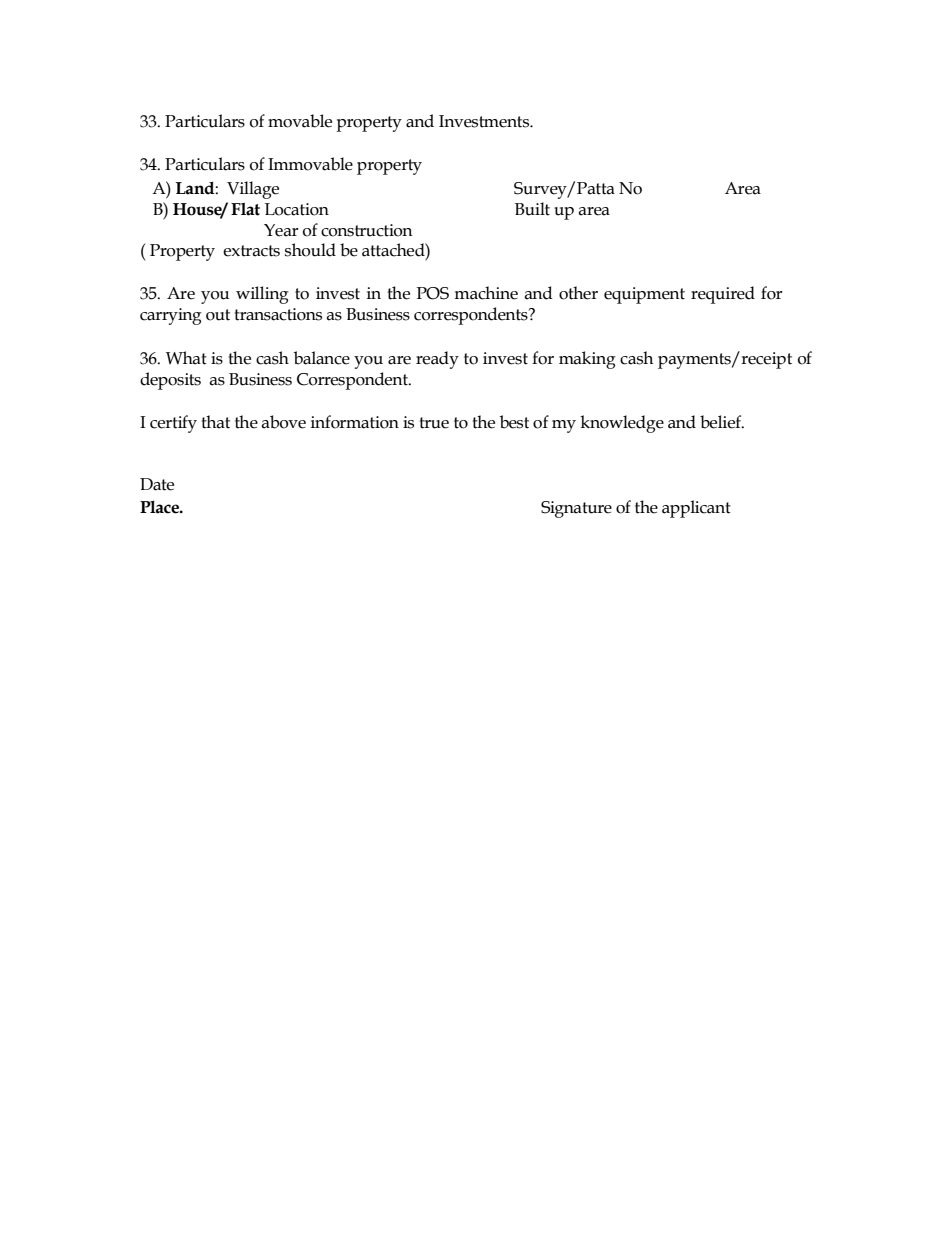  I want to click on construction, so click(367, 230).
